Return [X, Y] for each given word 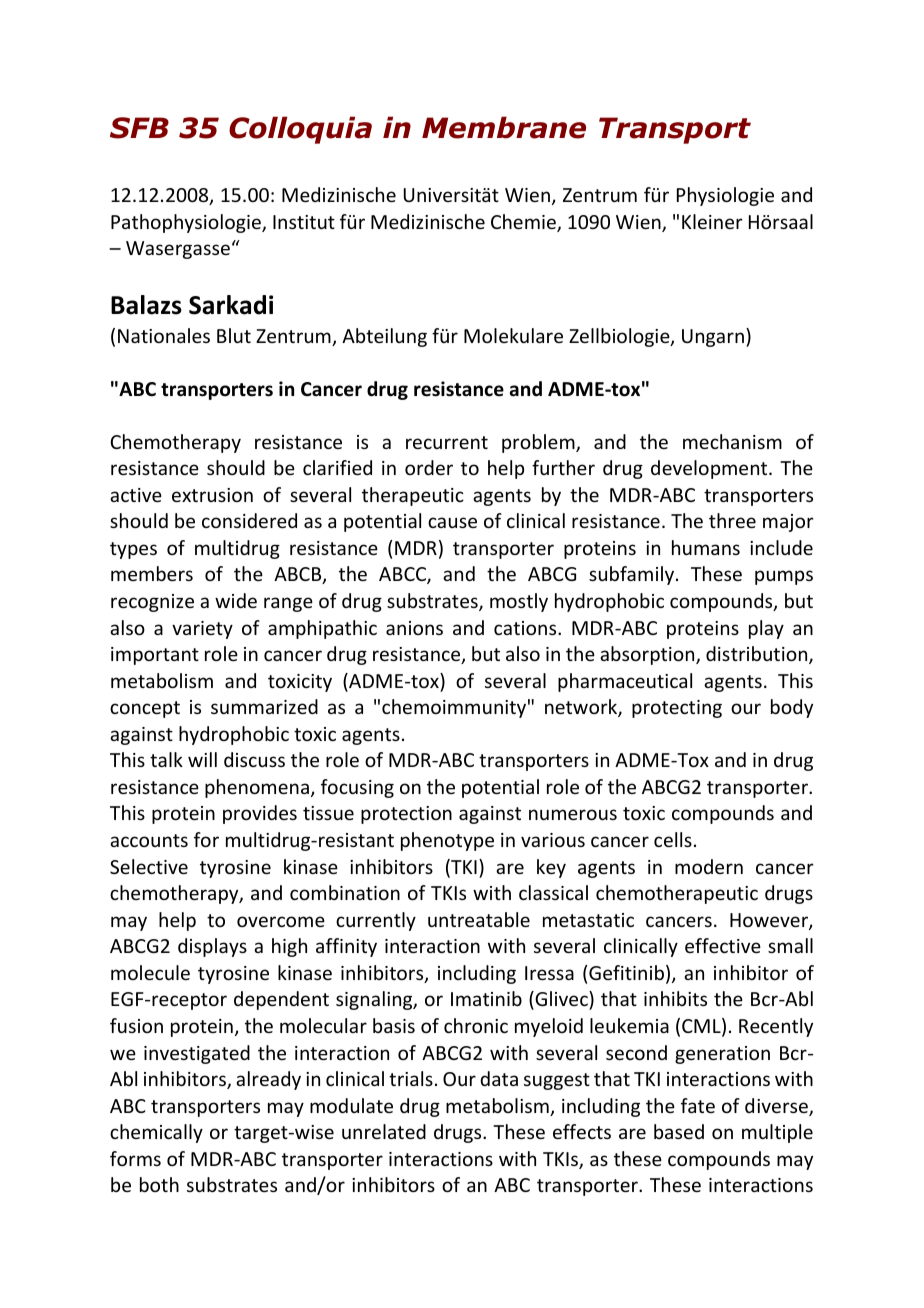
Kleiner [712, 221]
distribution [758, 655]
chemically [156, 1133]
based [679, 1131]
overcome [281, 921]
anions [414, 628]
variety [202, 630]
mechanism [732, 441]
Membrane [504, 127]
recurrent [447, 442]
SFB [139, 128]
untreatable [479, 919]
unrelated [384, 1131]
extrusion [212, 495]
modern [709, 866]
